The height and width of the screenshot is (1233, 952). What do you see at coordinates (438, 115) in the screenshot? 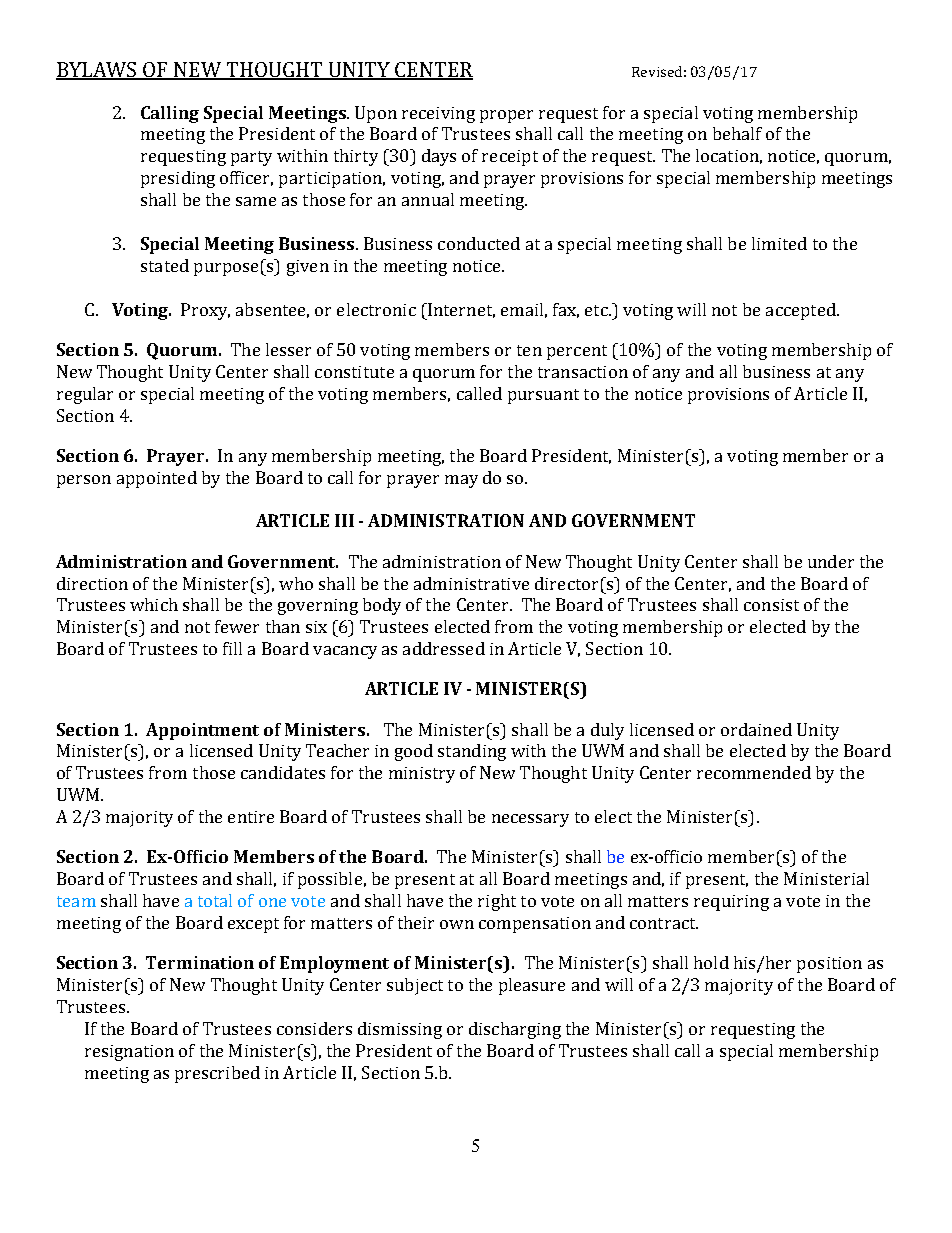
I see `receiving` at bounding box center [438, 115].
